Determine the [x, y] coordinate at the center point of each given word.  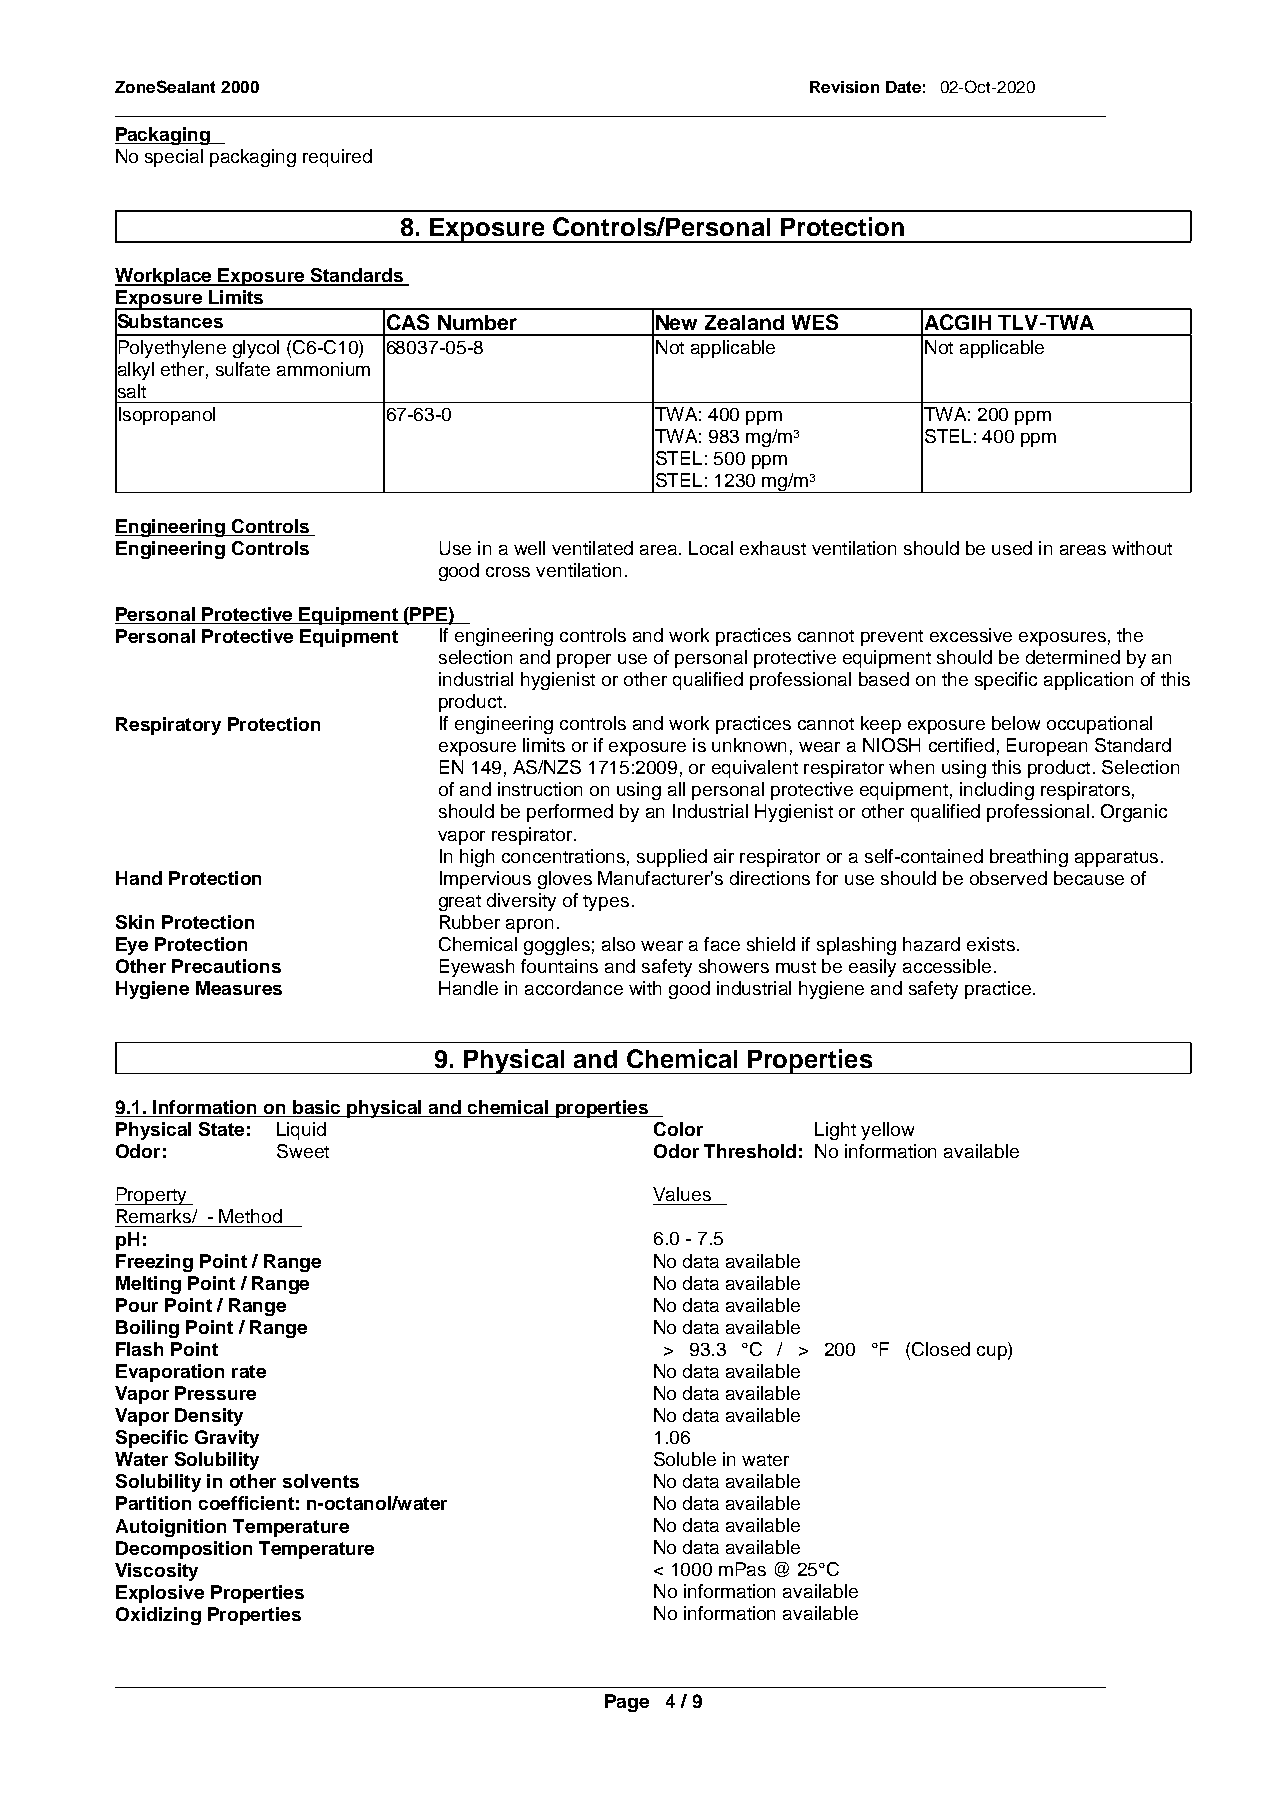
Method [250, 1216]
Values [682, 1194]
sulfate [243, 369]
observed [1008, 878]
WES [815, 322]
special [174, 158]
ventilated [592, 548]
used [1012, 548]
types [606, 903]
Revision [844, 87]
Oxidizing [158, 1616]
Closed [941, 1349]
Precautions [226, 966]
